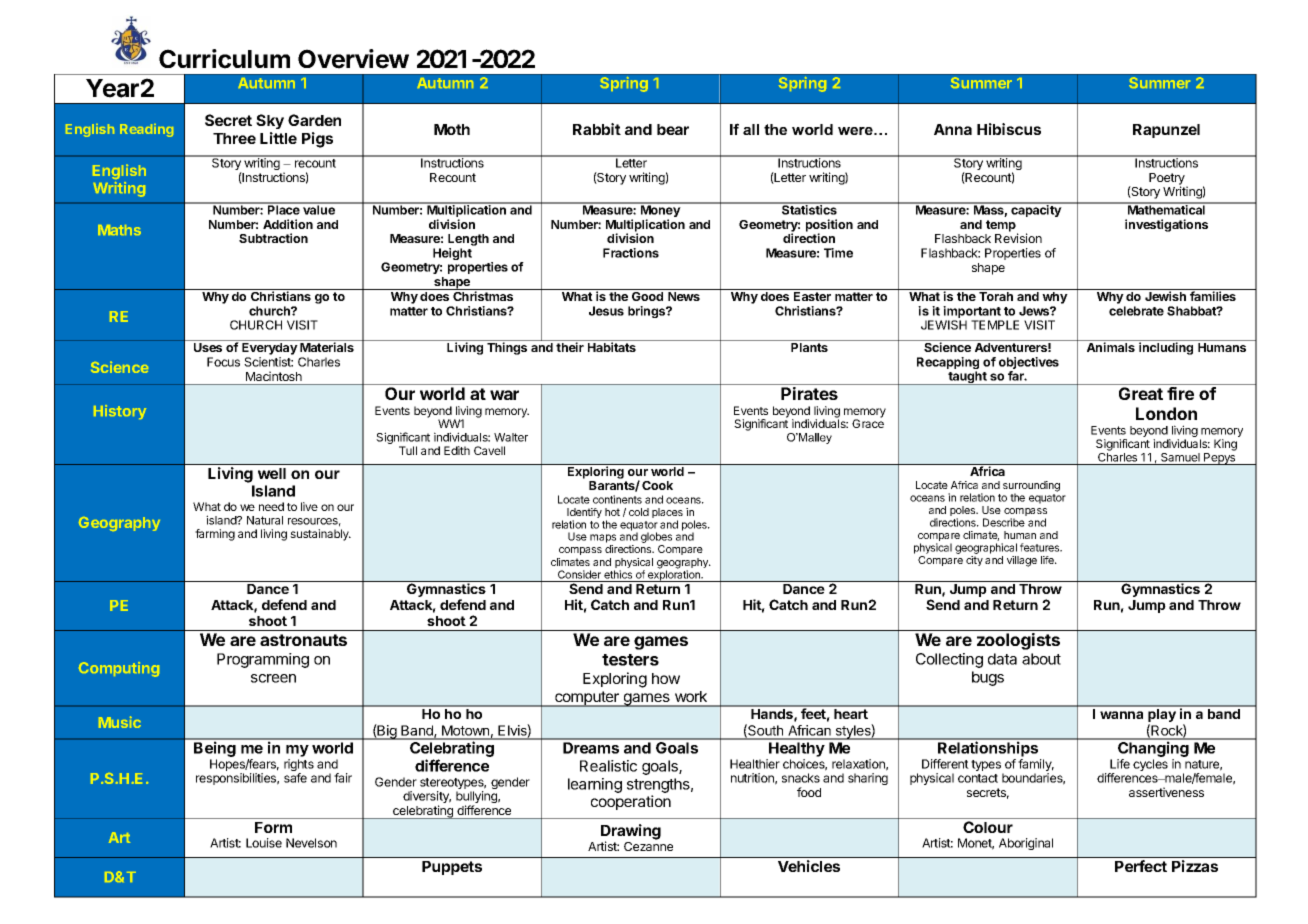 Image resolution: width=1308 pixels, height=924 pixels. I want to click on Consider, so click(579, 574).
